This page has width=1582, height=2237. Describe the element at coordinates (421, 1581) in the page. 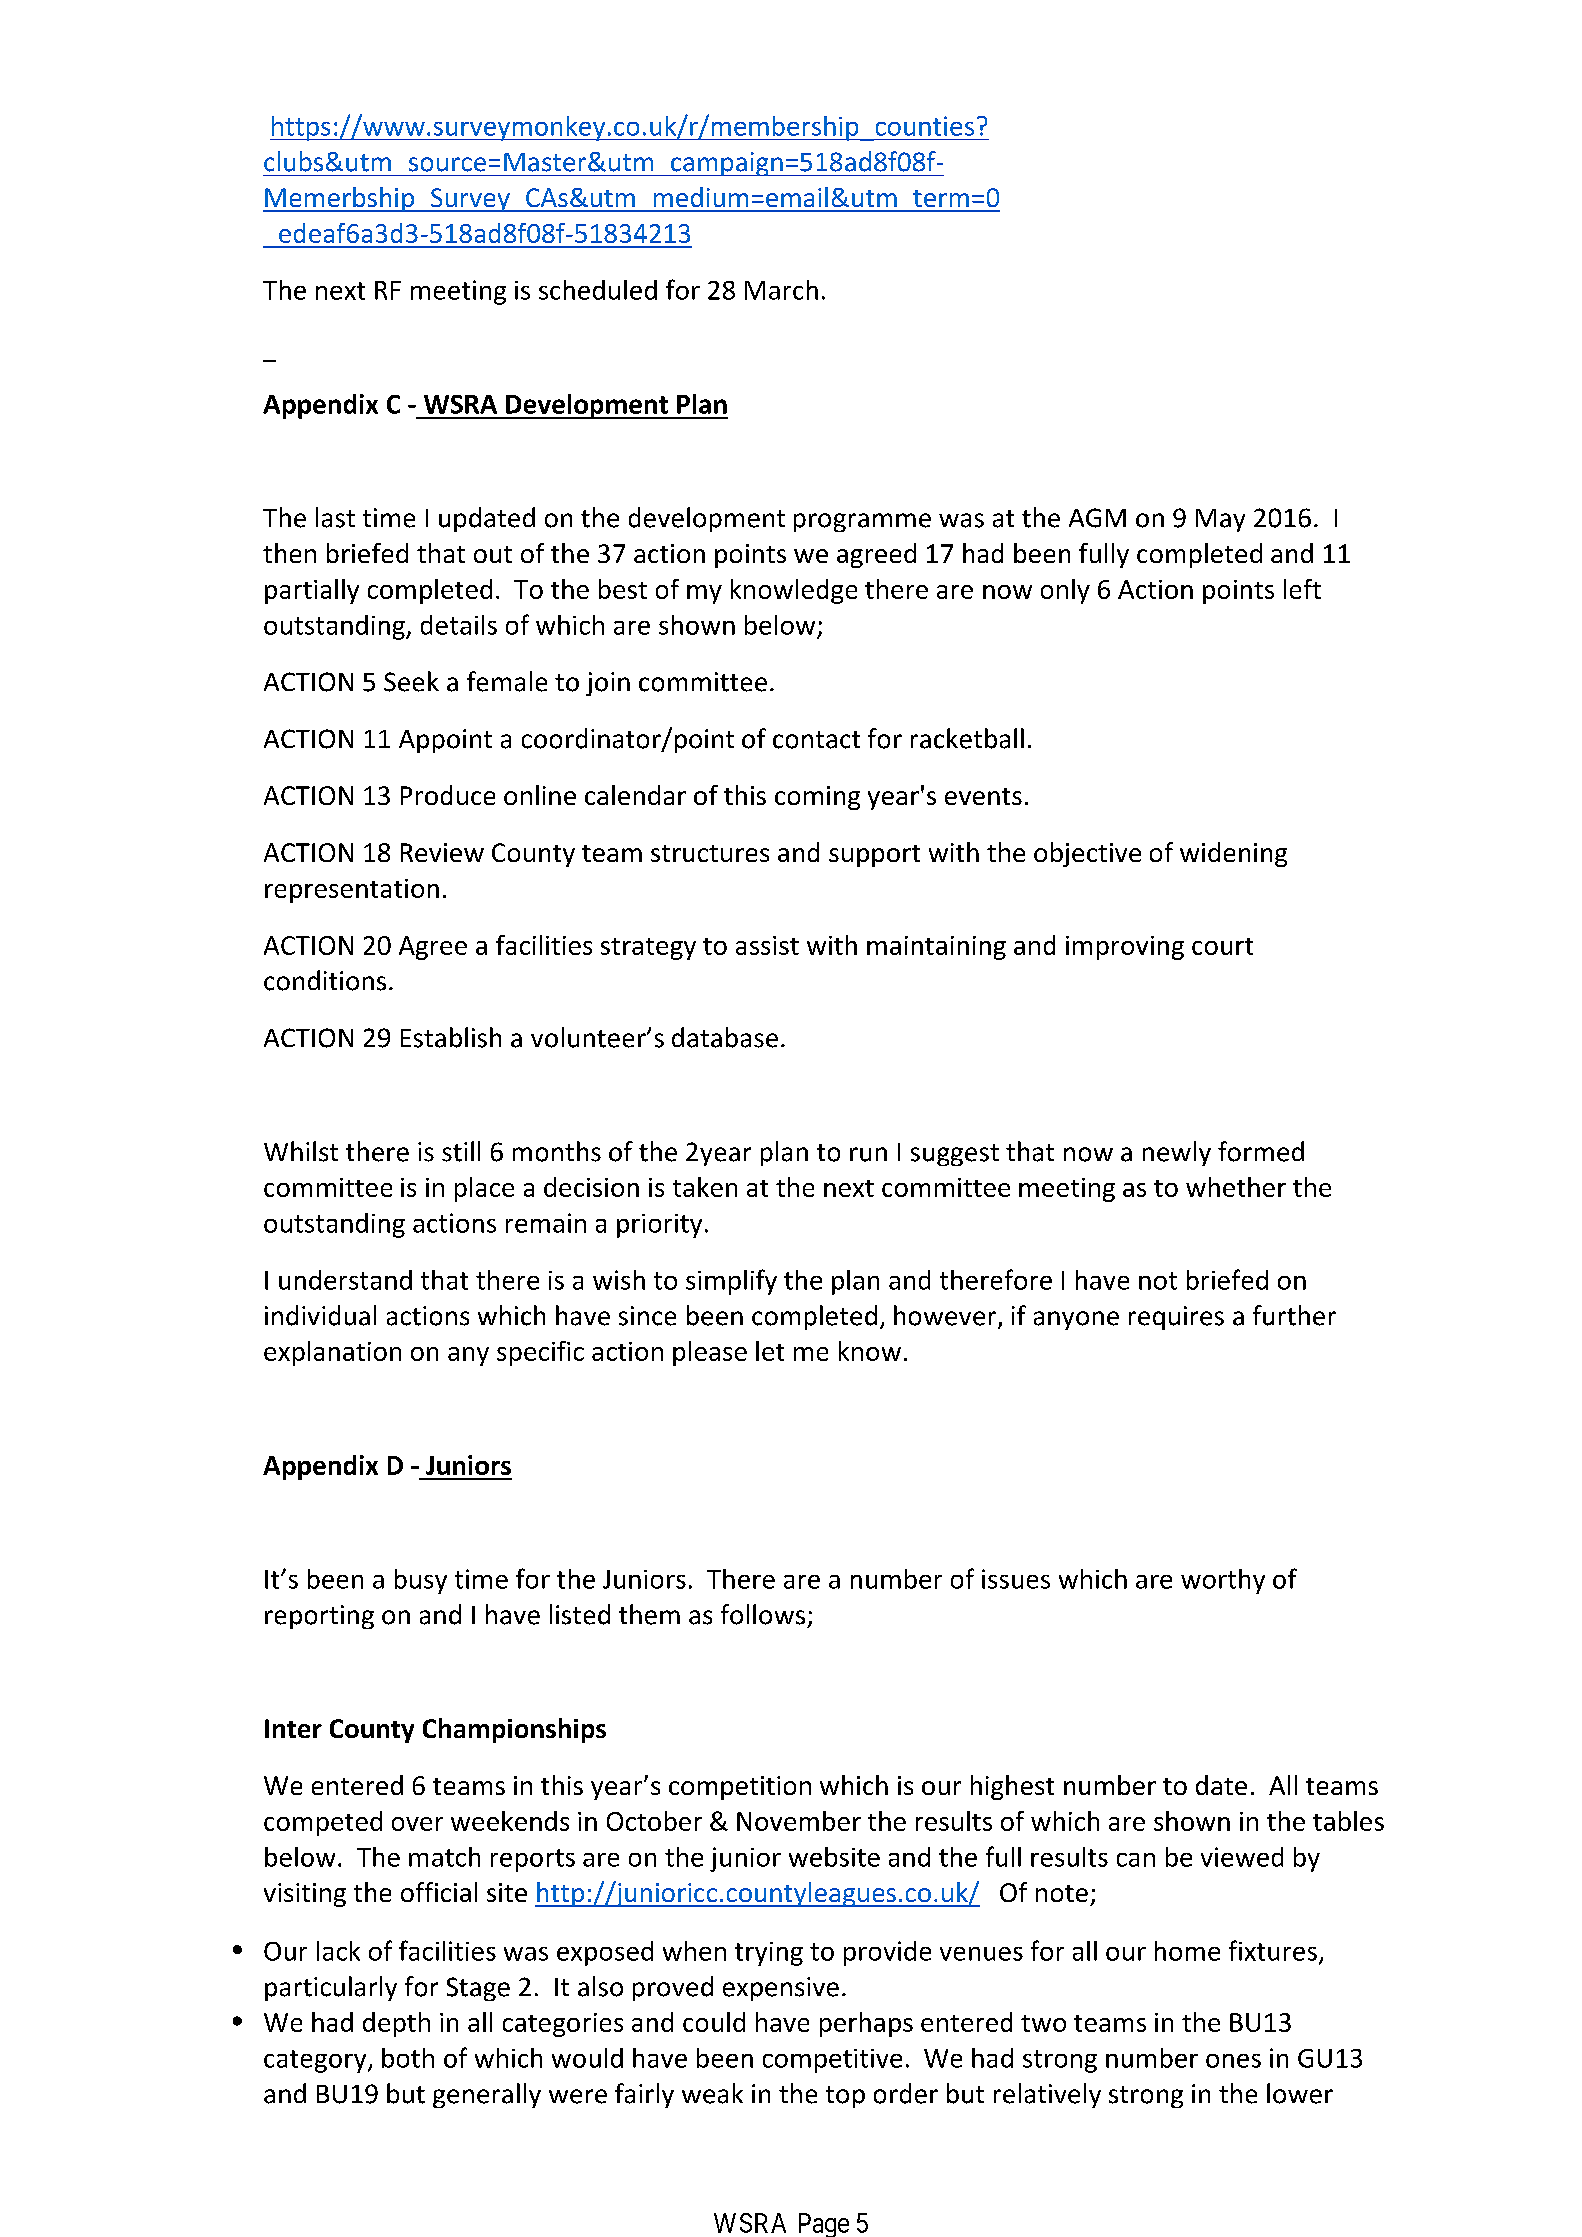

I see `busy` at that location.
